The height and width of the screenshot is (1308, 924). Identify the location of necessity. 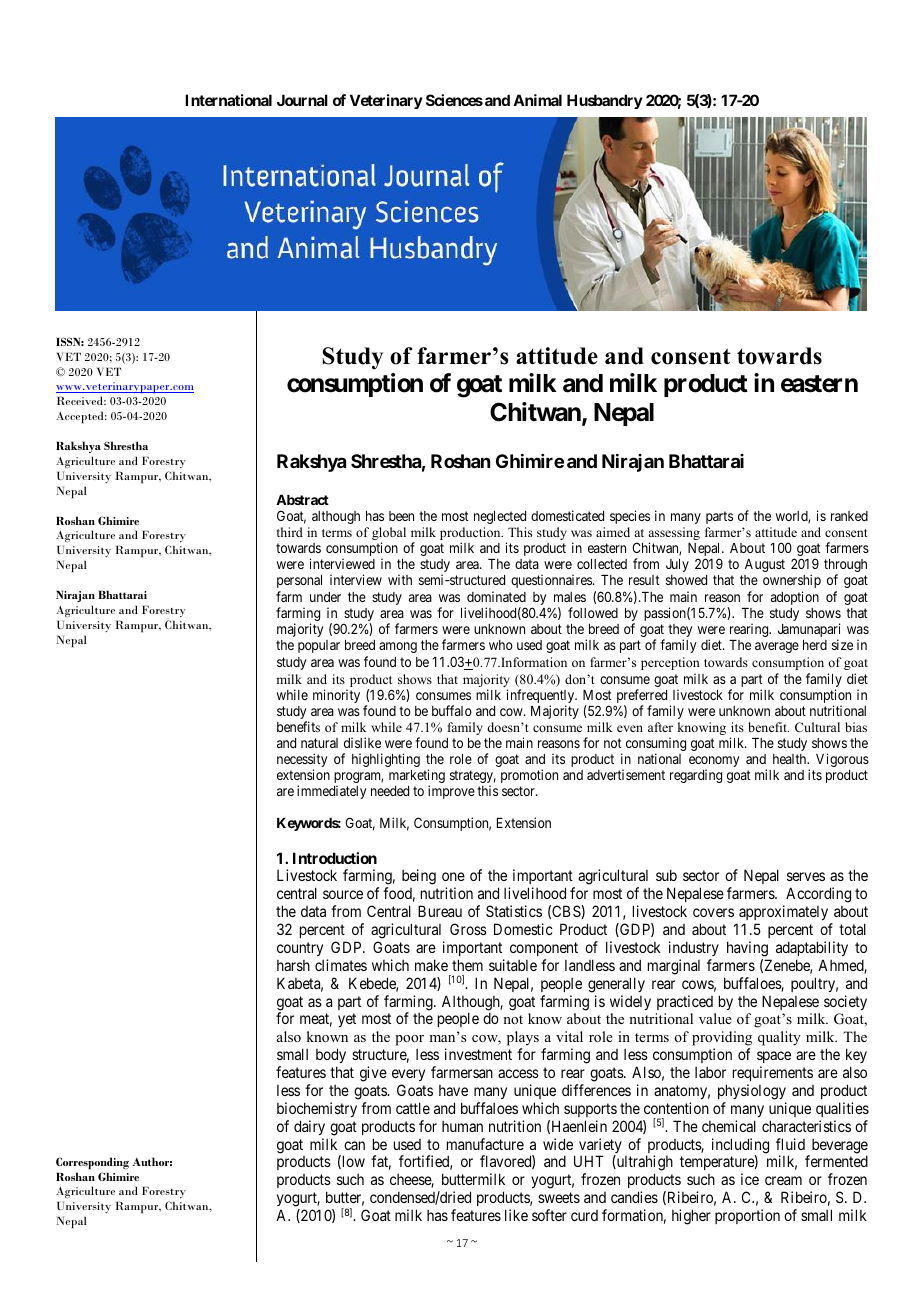
(302, 761).
